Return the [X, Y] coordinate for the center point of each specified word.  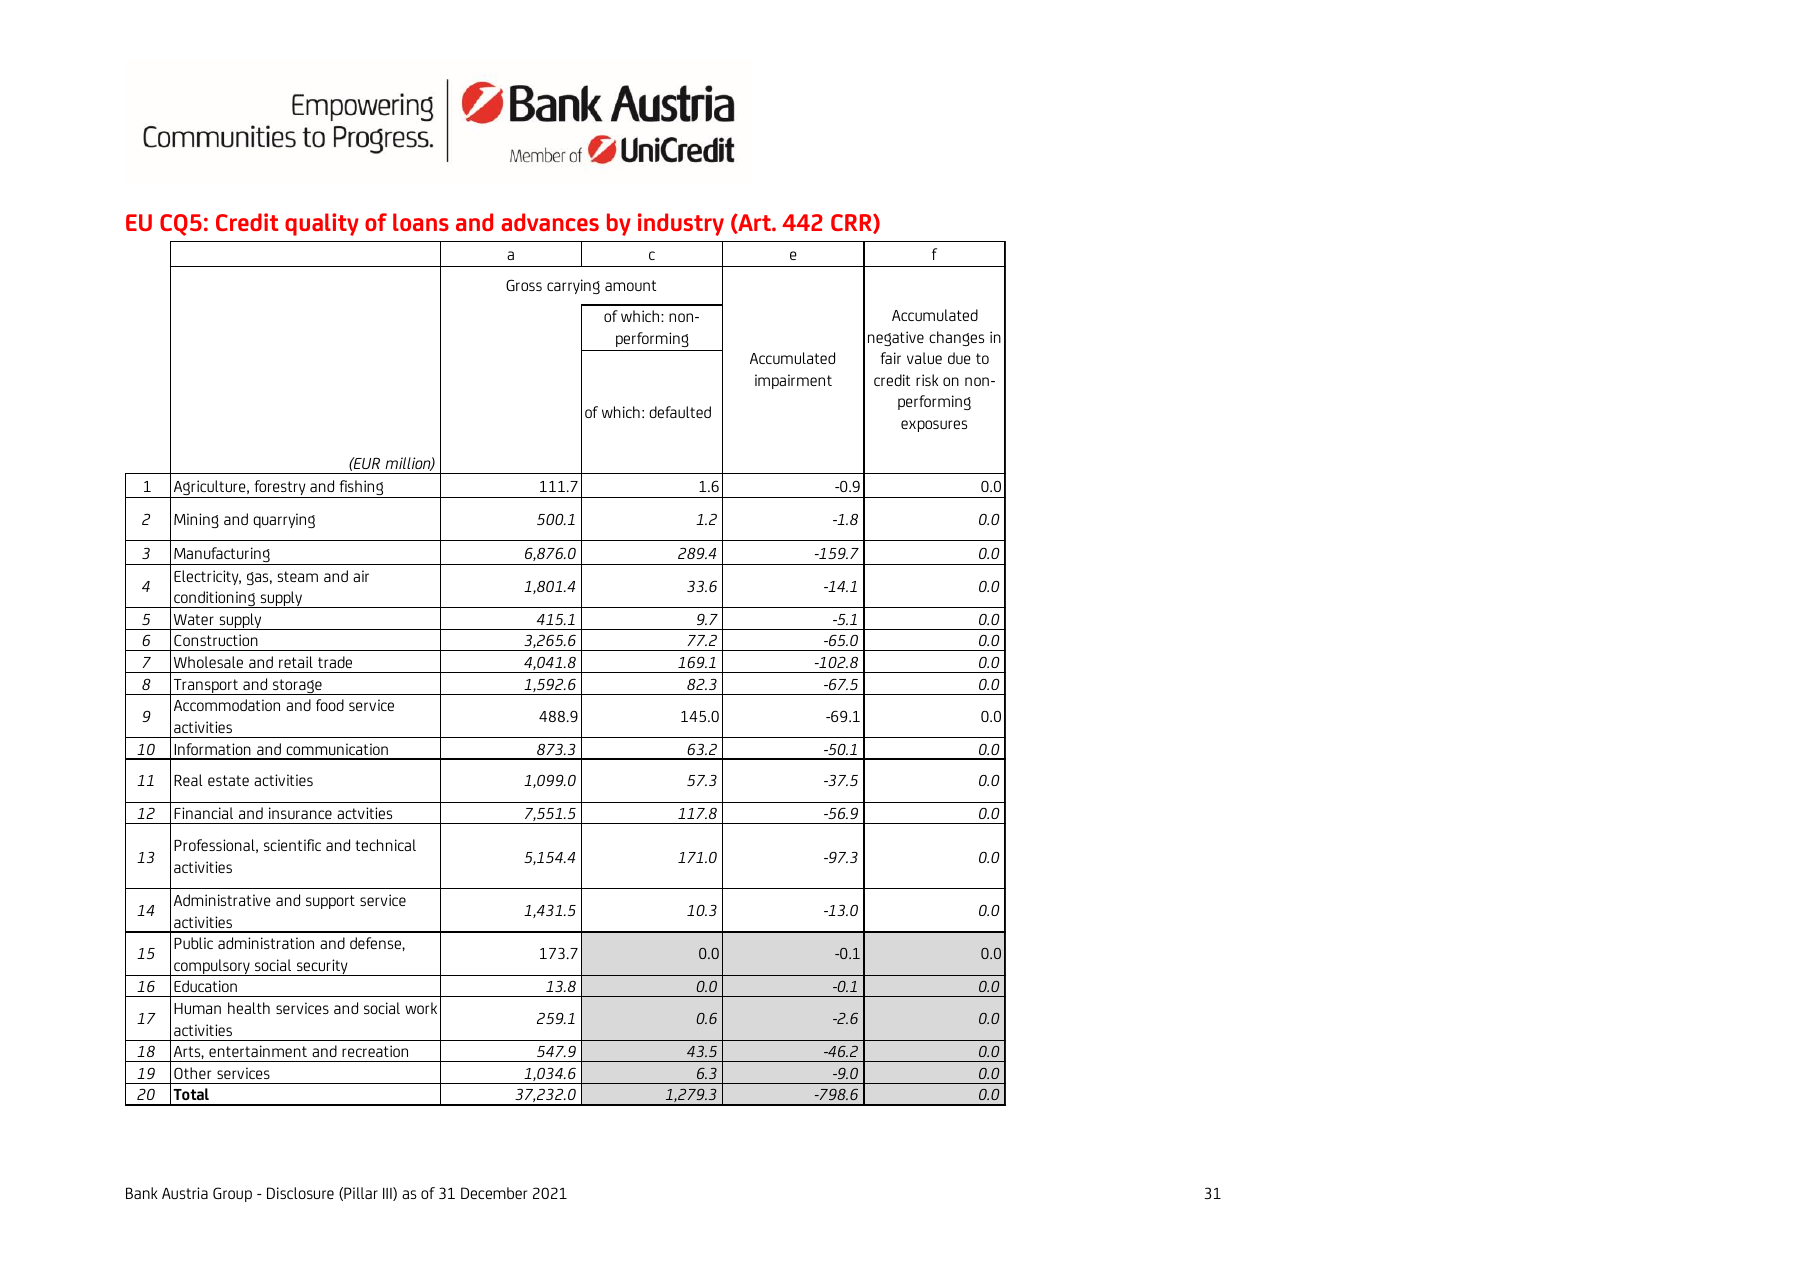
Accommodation [227, 705]
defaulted [680, 412]
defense [376, 943]
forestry [280, 489]
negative [896, 338]
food [330, 705]
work [421, 1008]
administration [266, 943]
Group [232, 1194]
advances [550, 222]
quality [322, 224]
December [494, 1193]
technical [385, 845]
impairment [793, 381]
